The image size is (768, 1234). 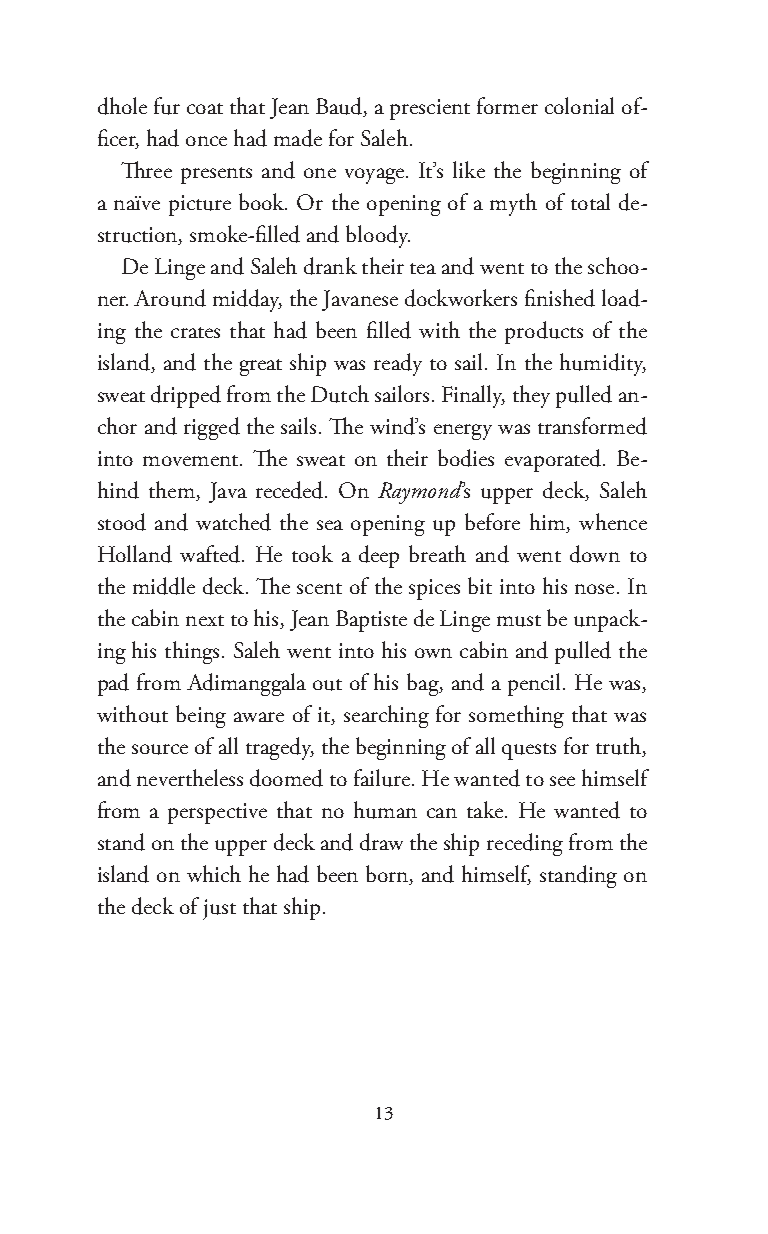 What do you see at coordinates (379, 556) in the screenshot?
I see `deep` at bounding box center [379, 556].
